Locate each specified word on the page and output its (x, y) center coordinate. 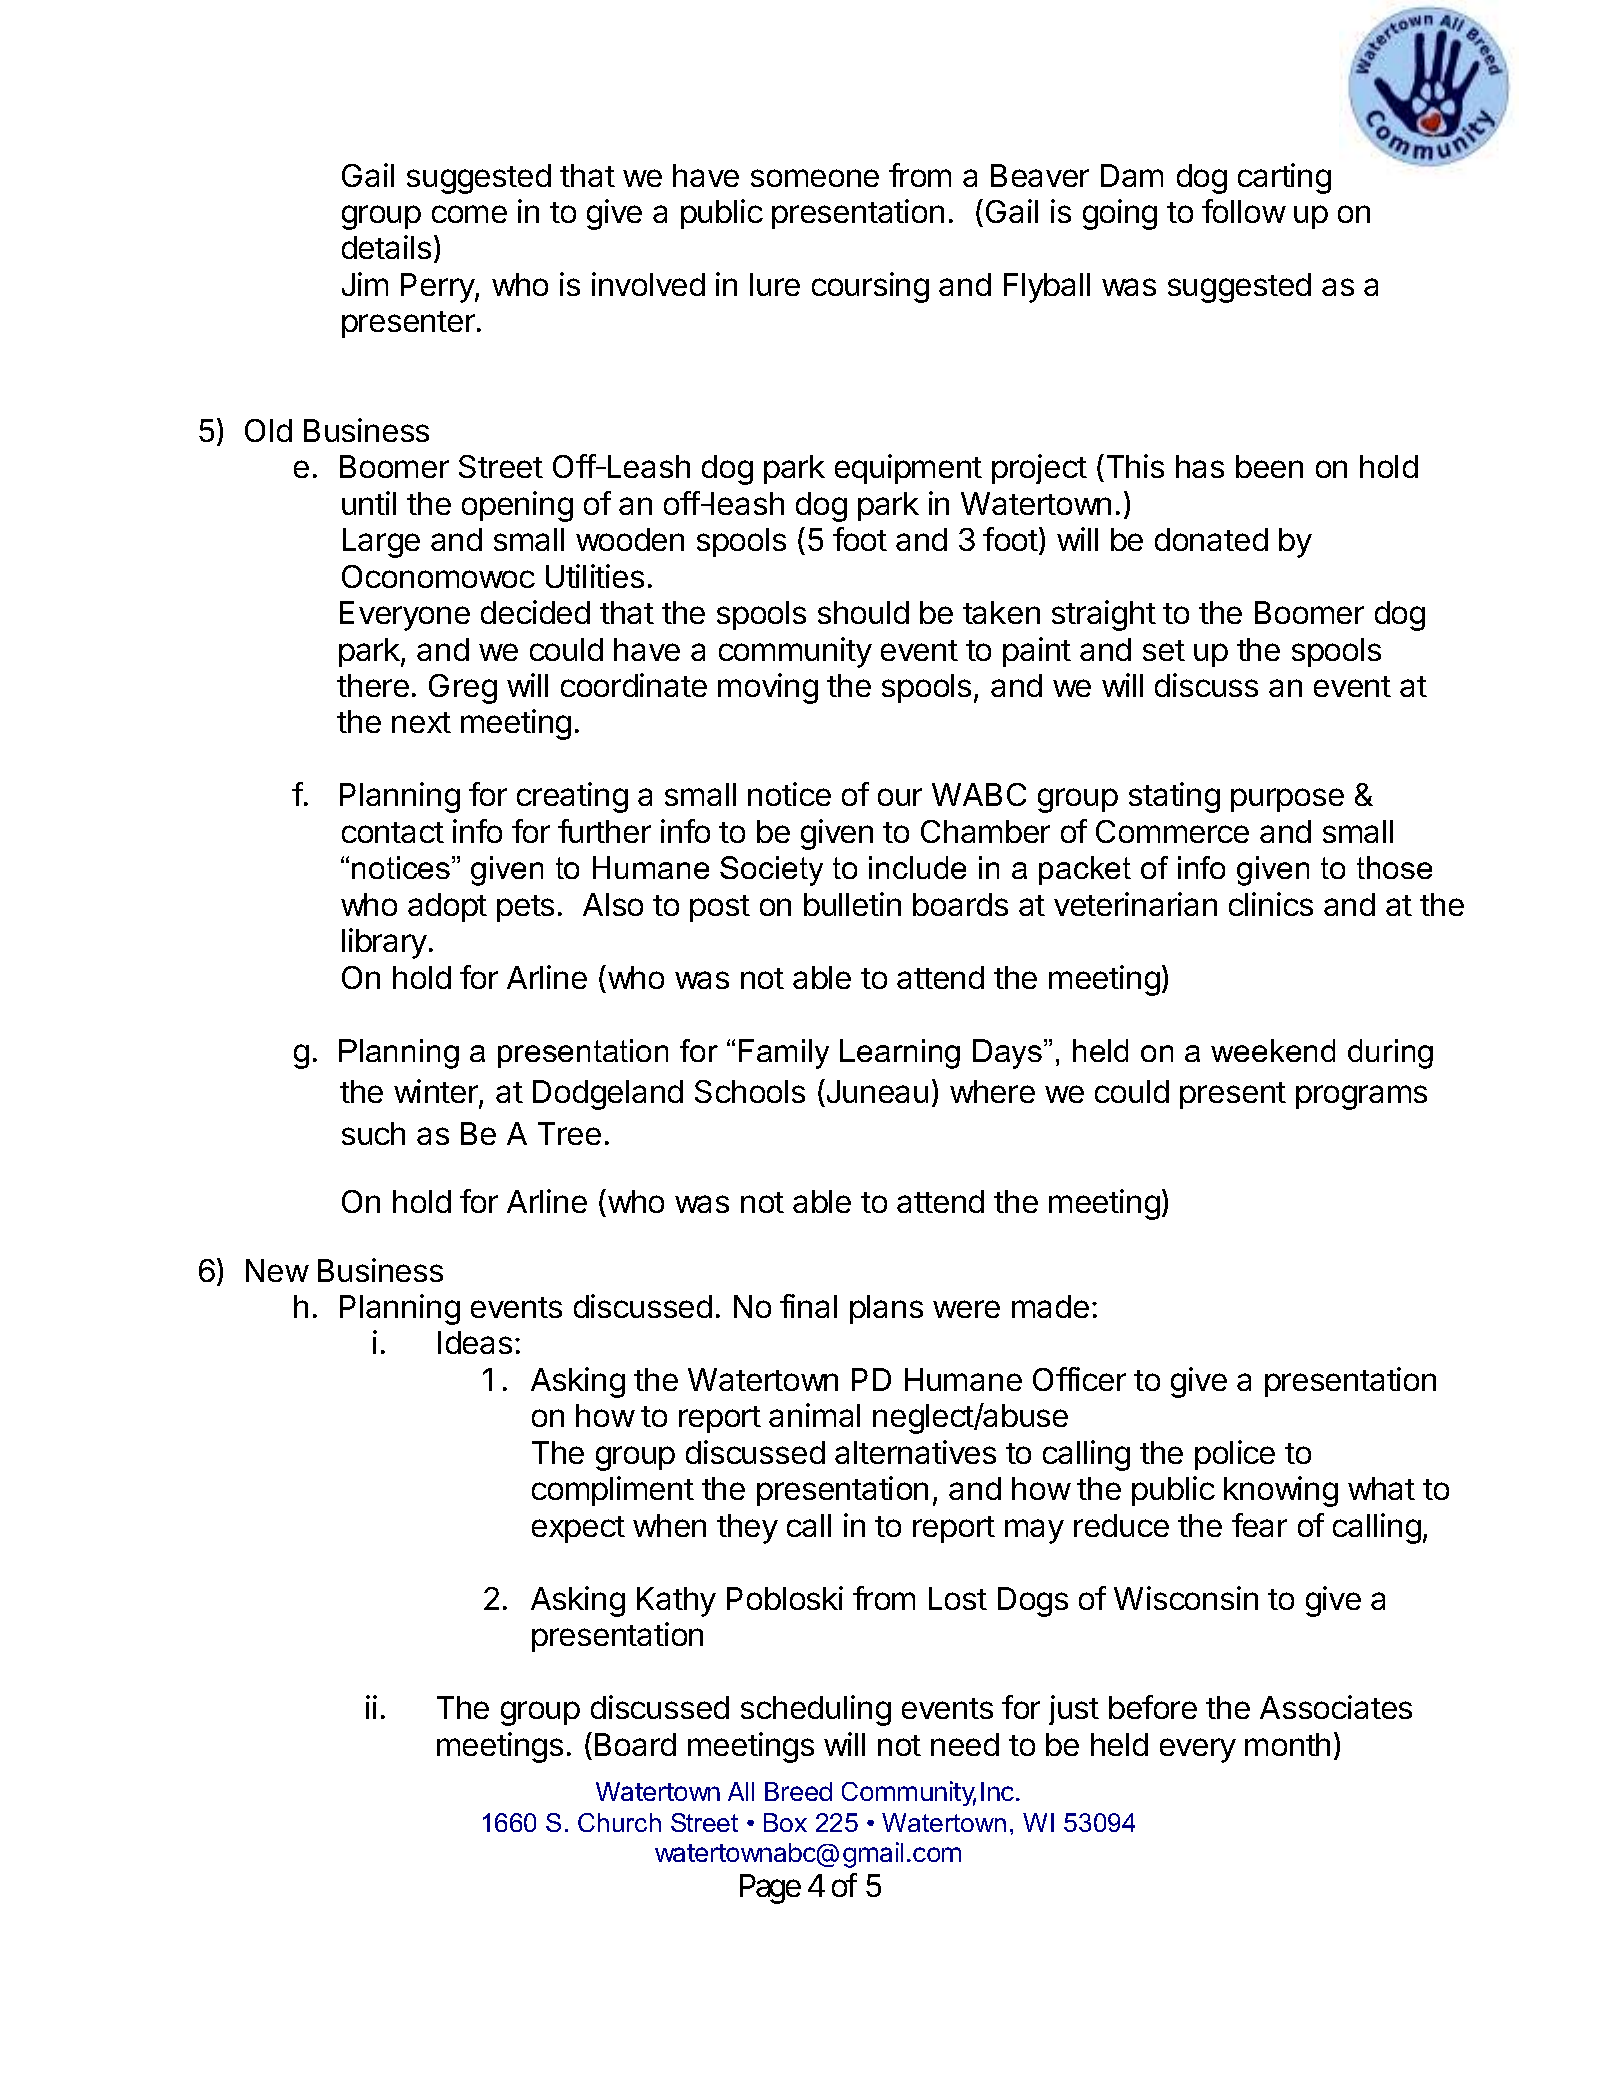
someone (815, 178)
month (1287, 1744)
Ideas (475, 1342)
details (386, 247)
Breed (798, 1791)
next (421, 722)
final (808, 1306)
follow (1244, 211)
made (1050, 1306)
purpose (1287, 800)
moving (768, 688)
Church (619, 1822)
